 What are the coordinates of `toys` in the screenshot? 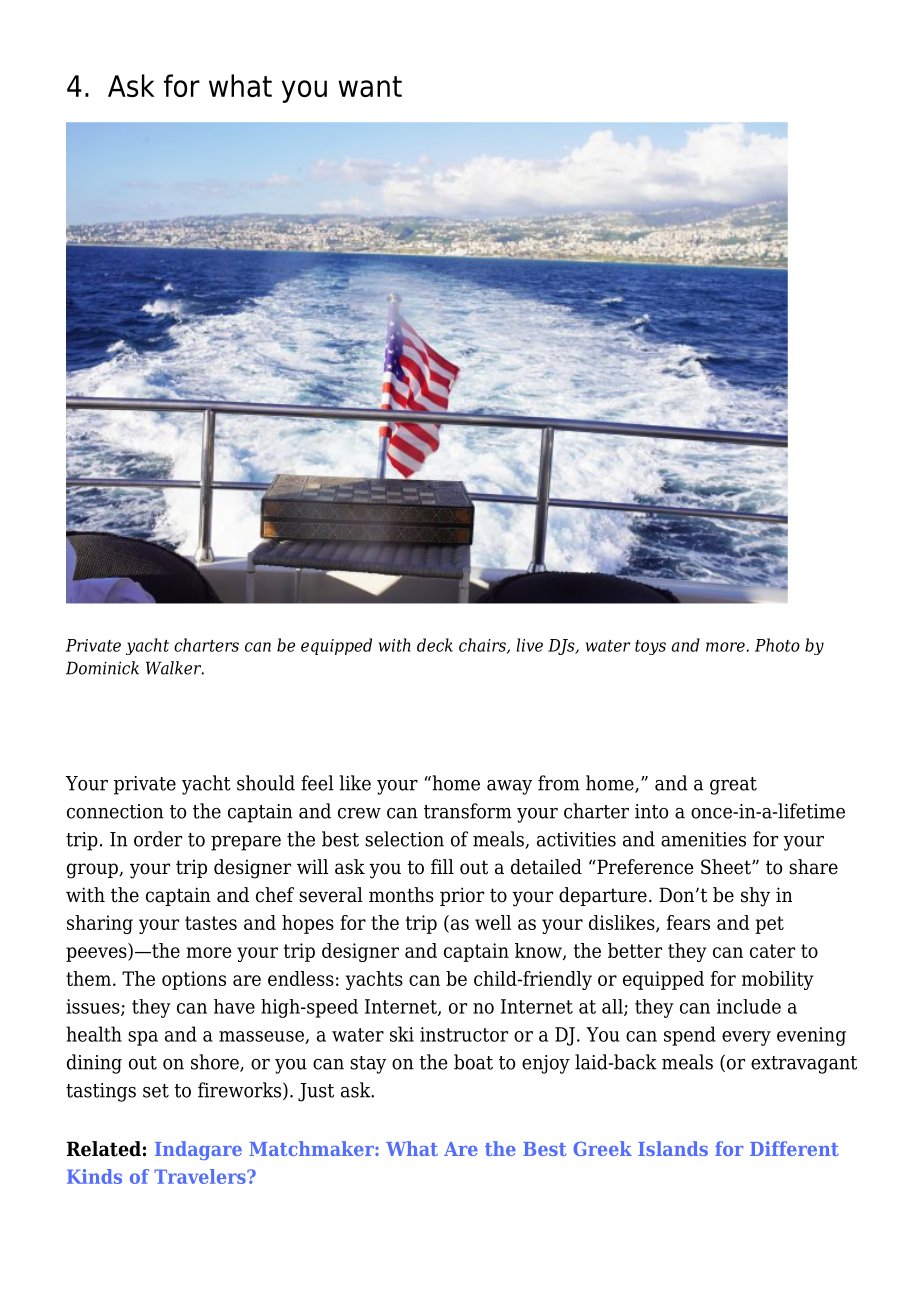 It's located at (650, 647).
